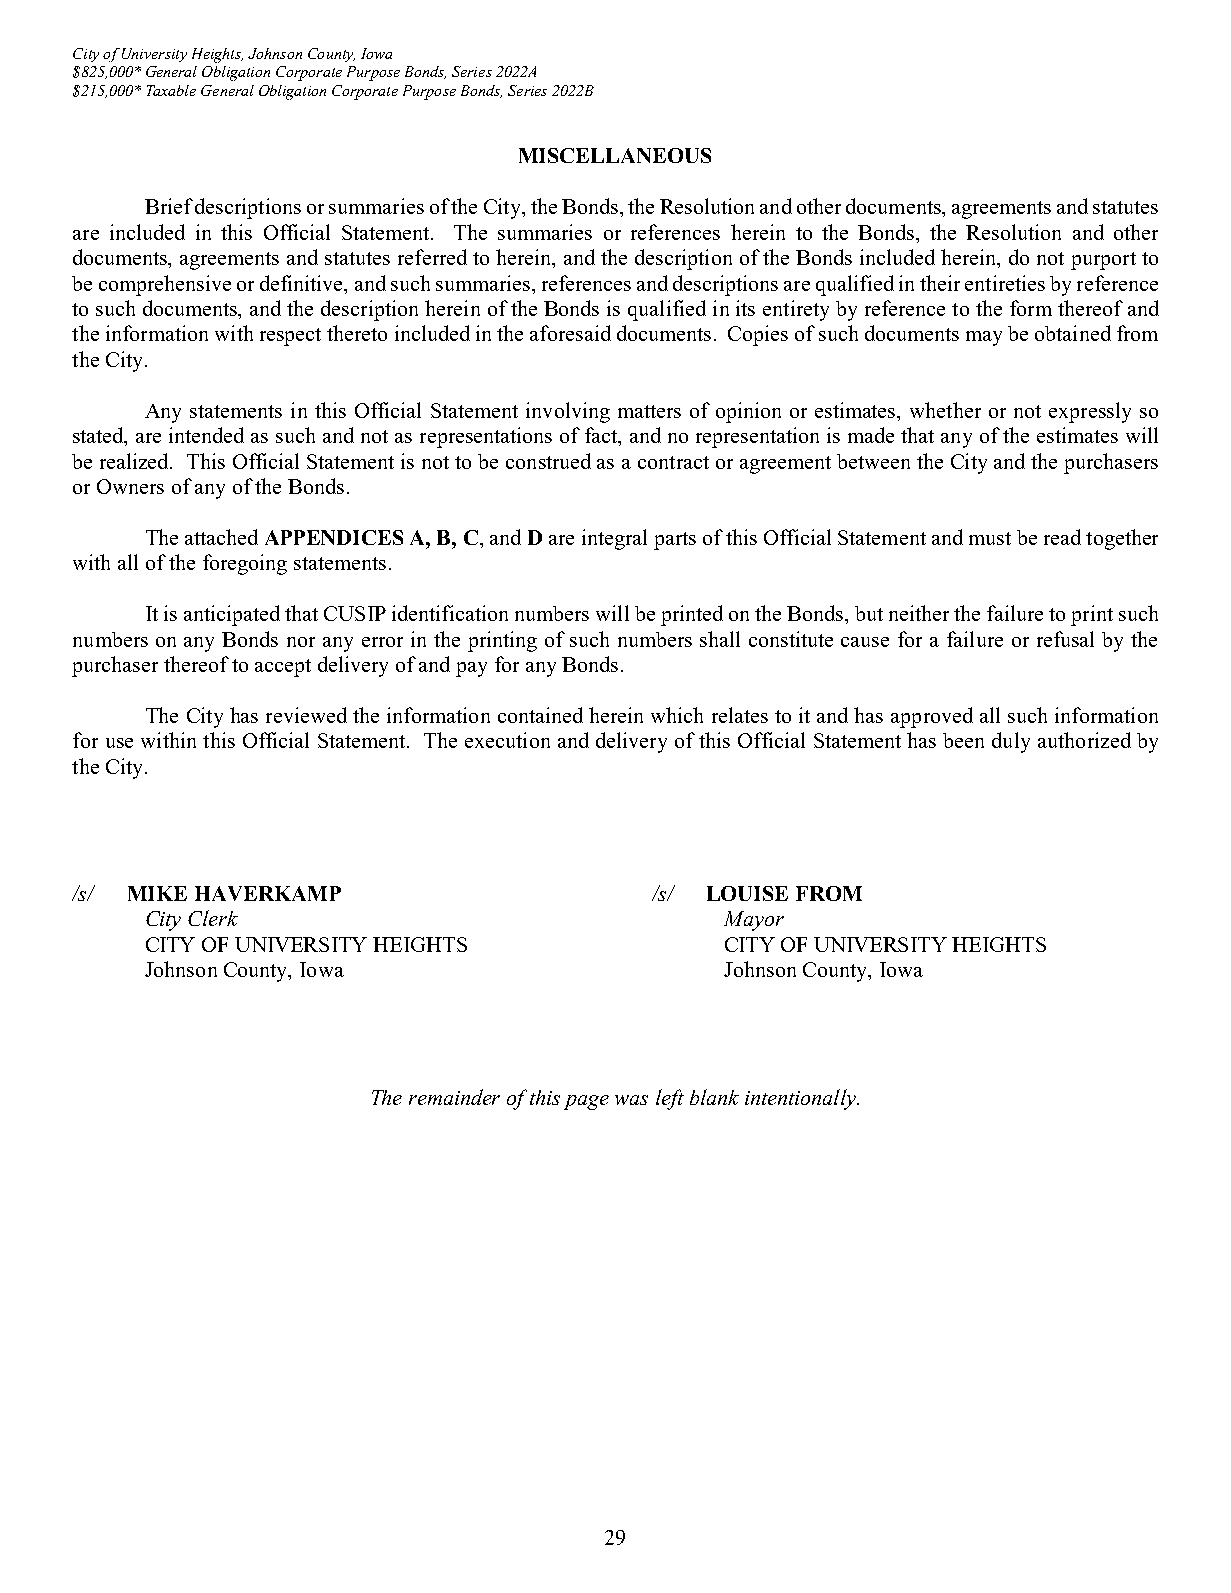  What do you see at coordinates (1103, 261) in the image?
I see `purport` at bounding box center [1103, 261].
